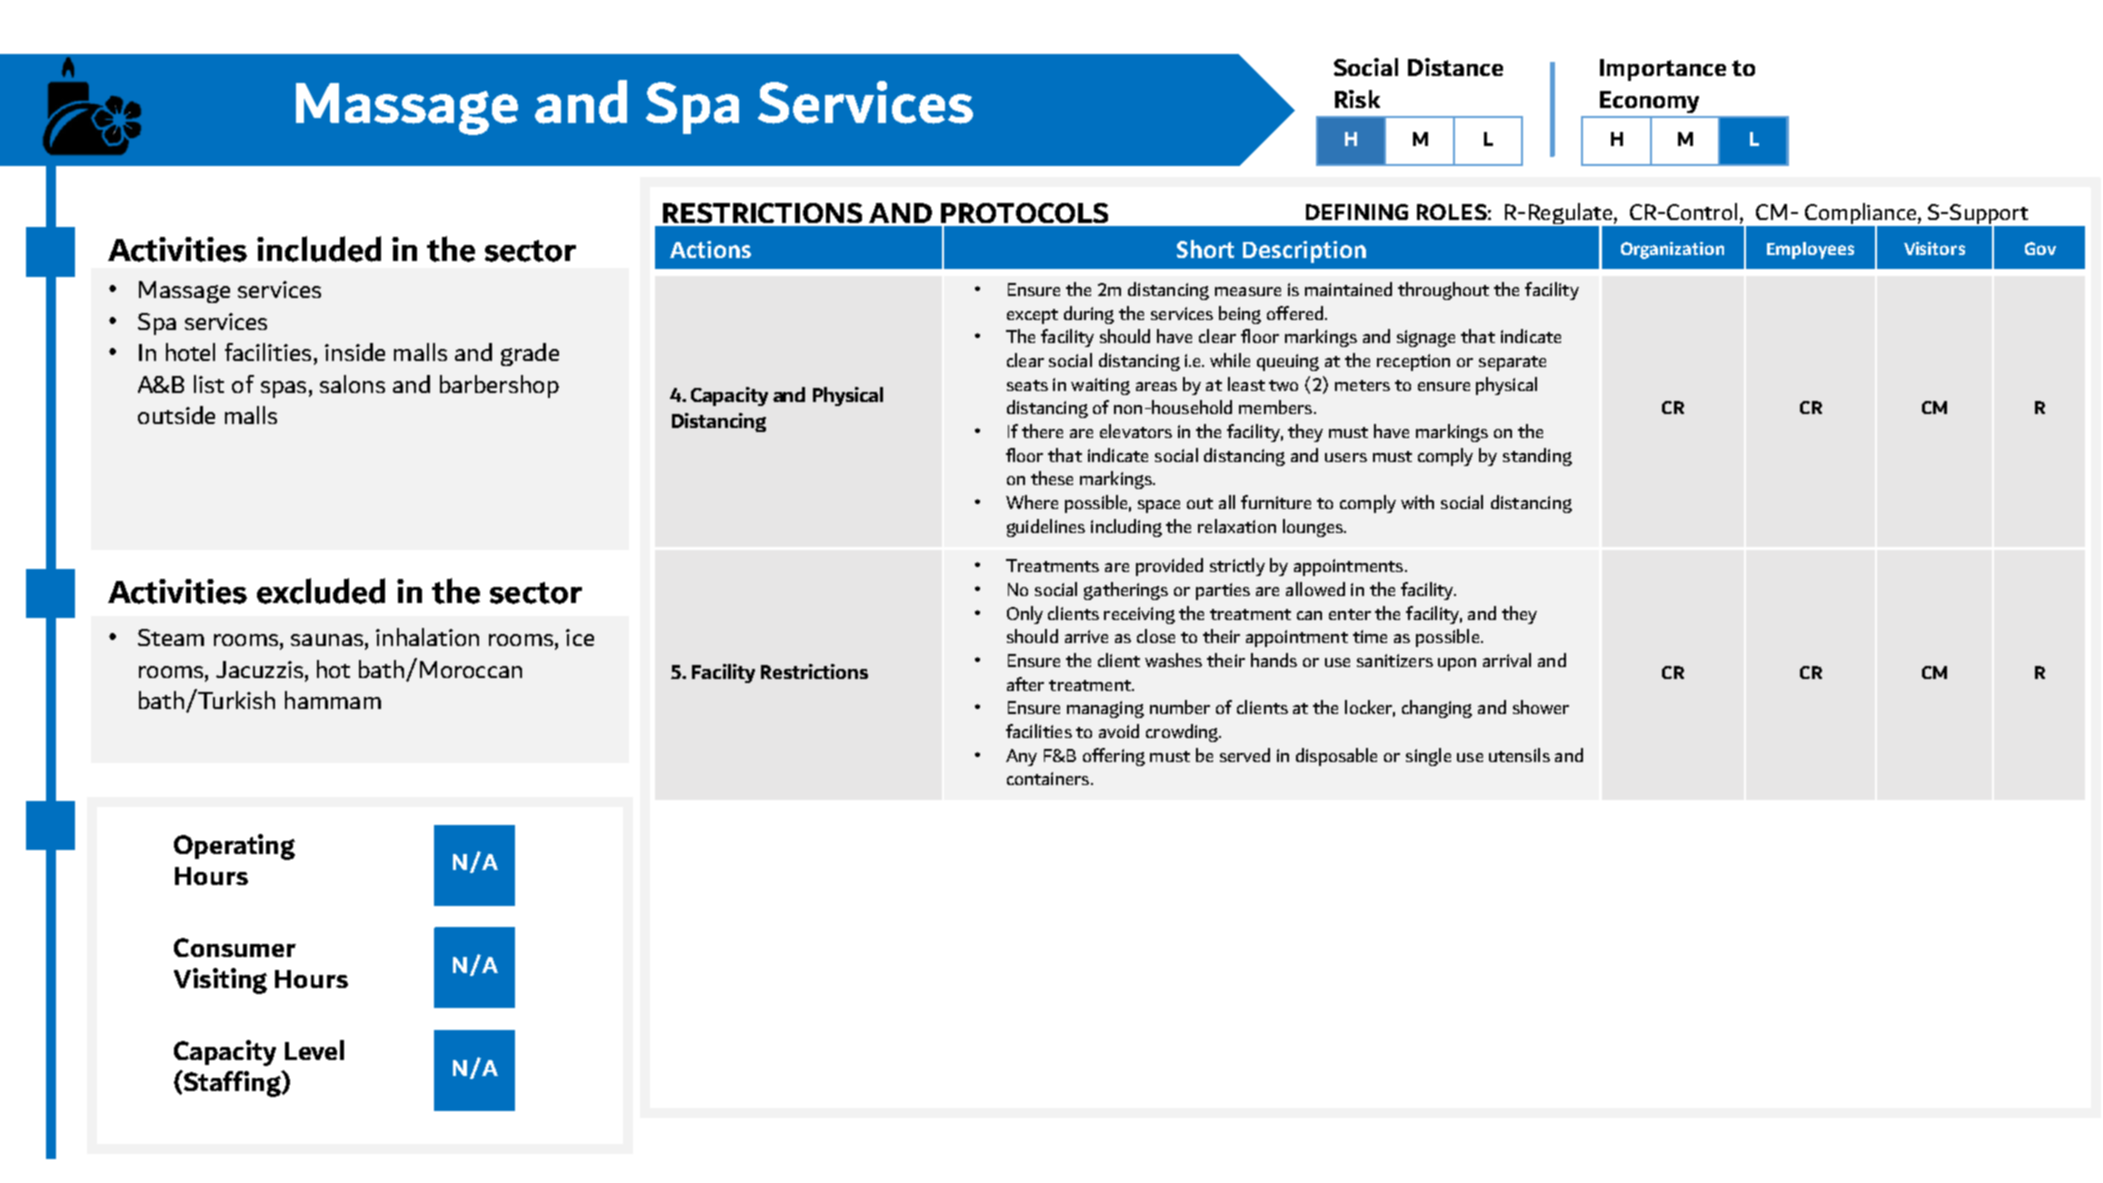 This page has height=1183, width=2103. What do you see at coordinates (355, 352) in the page?
I see `inside` at bounding box center [355, 352].
